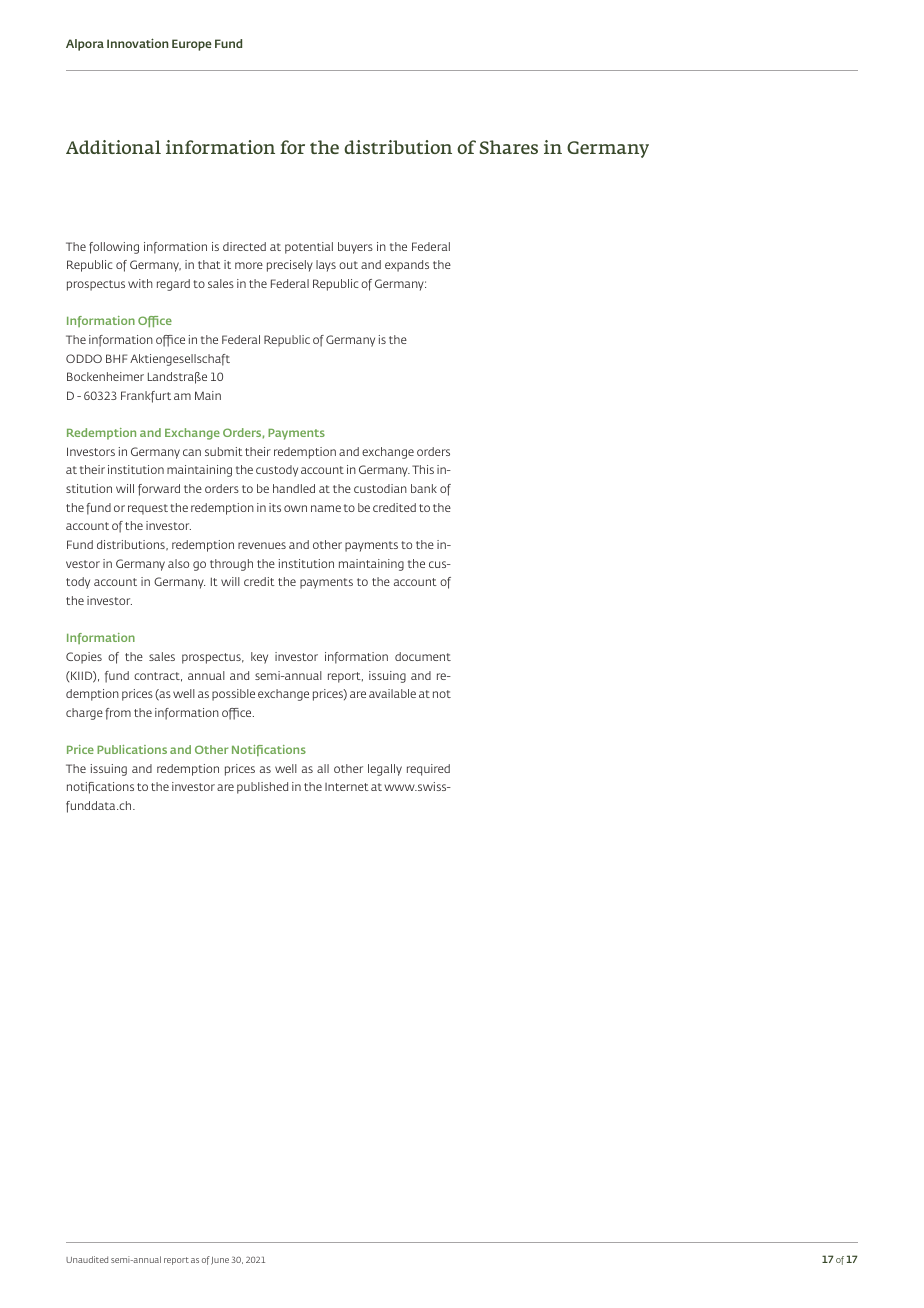  I want to click on required, so click(428, 770).
